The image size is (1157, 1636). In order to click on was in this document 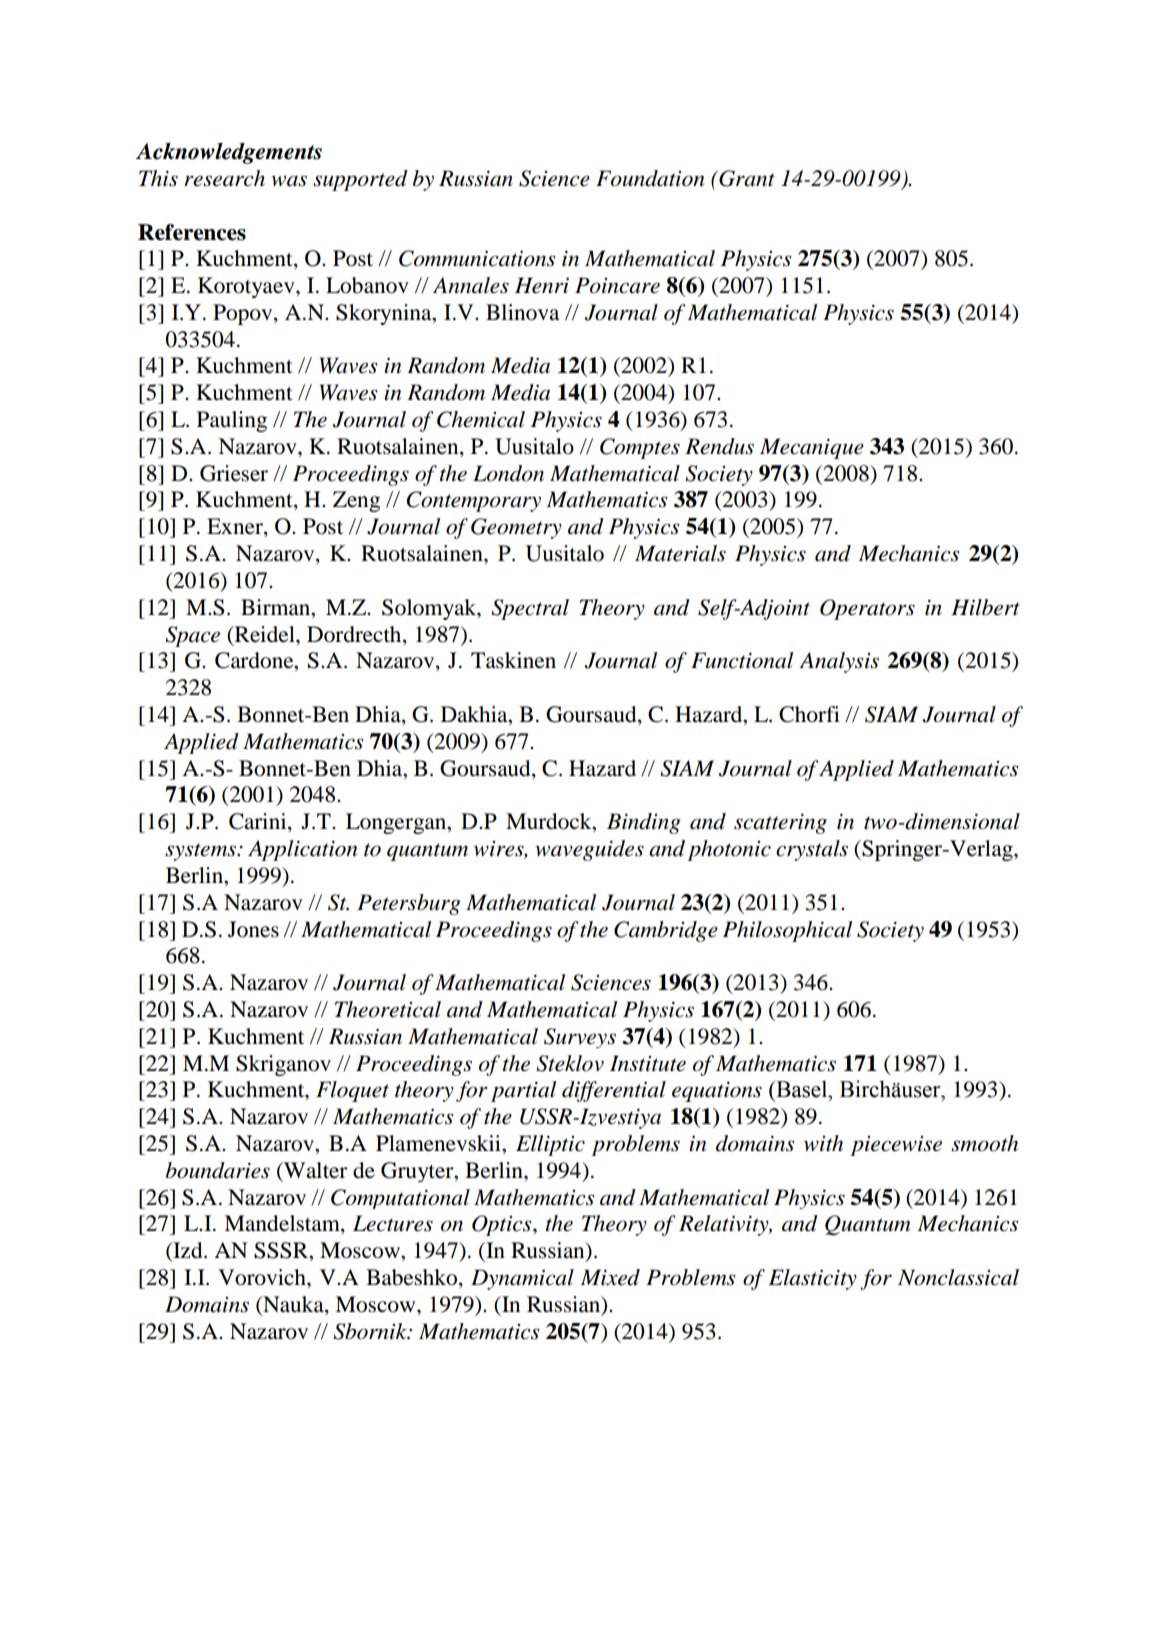, I will do `click(289, 181)`.
